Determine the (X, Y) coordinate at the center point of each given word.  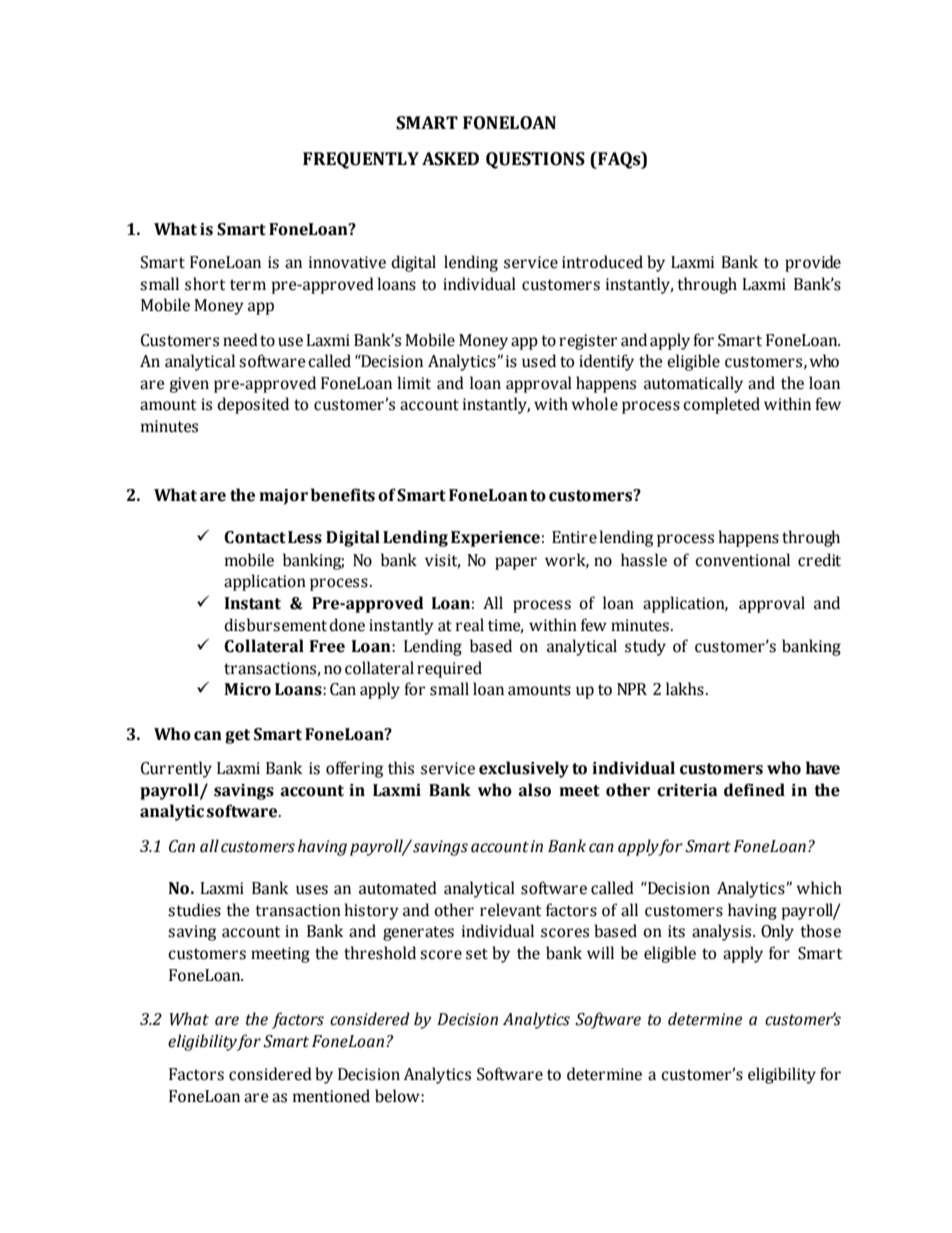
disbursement (275, 625)
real (470, 625)
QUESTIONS (535, 160)
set (477, 954)
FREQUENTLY (361, 160)
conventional (742, 560)
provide (813, 263)
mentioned (331, 1096)
